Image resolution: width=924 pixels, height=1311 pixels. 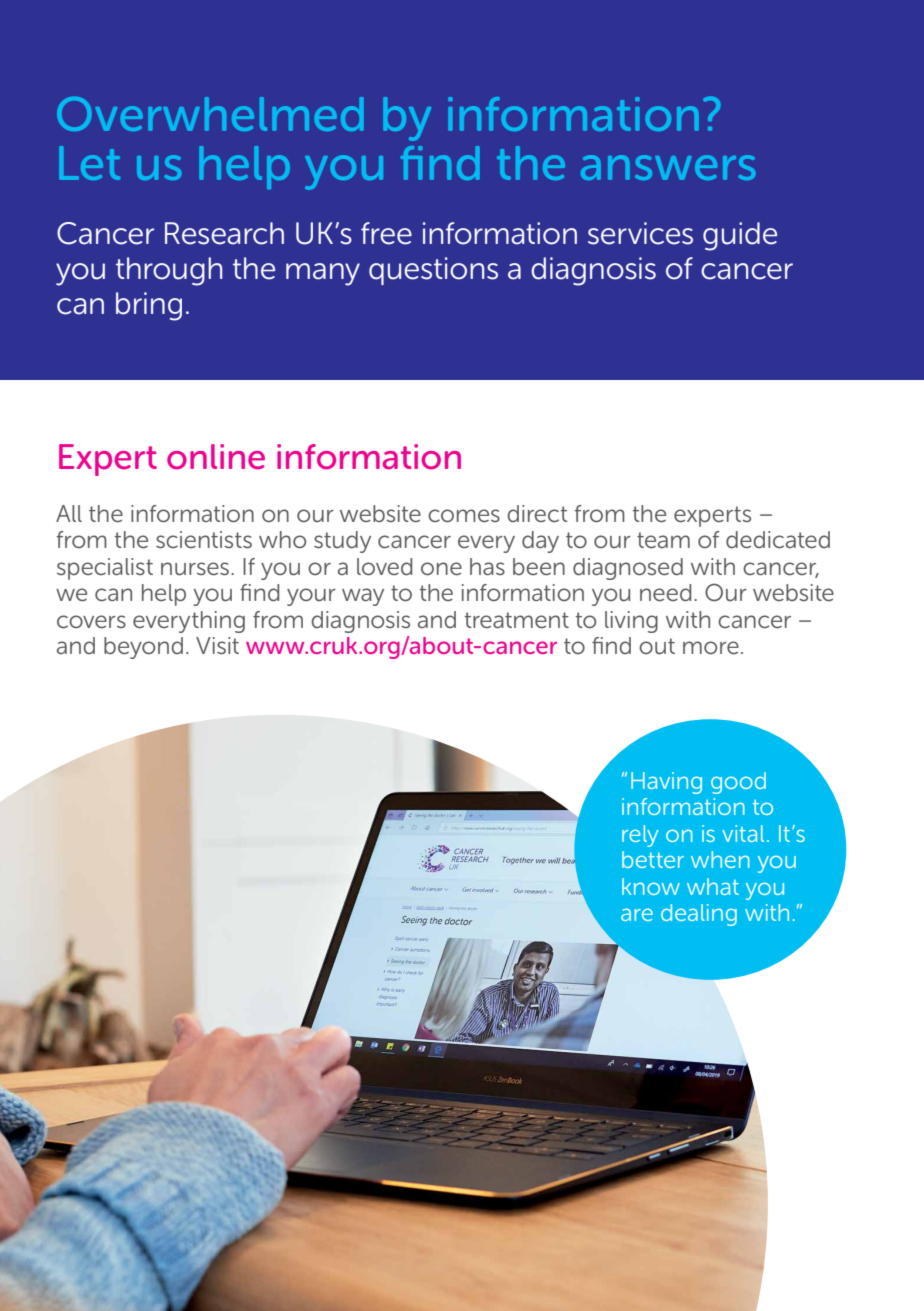 What do you see at coordinates (204, 539) in the image?
I see `scientists` at bounding box center [204, 539].
